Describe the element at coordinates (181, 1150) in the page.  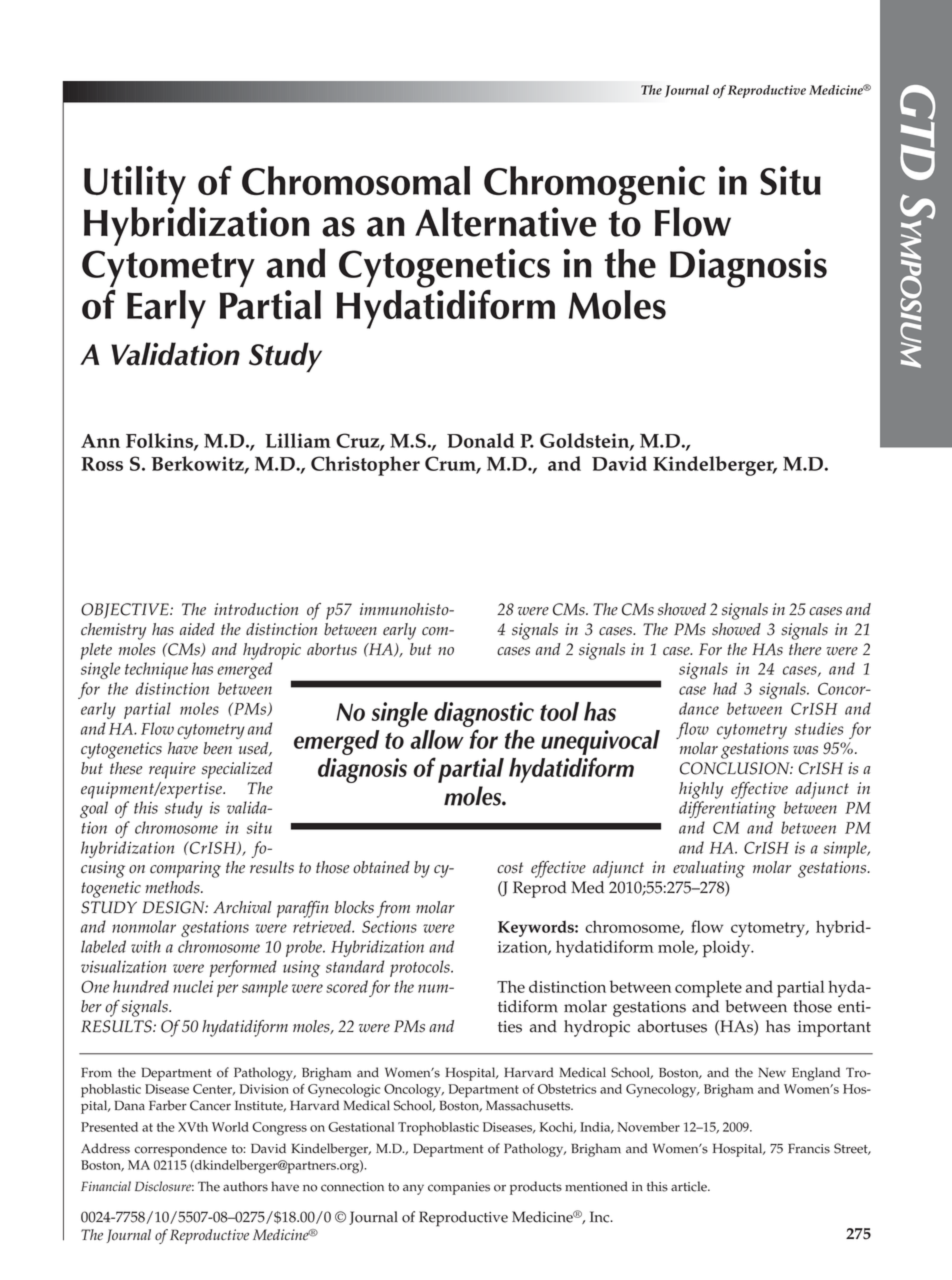
I see `correspondence` at that location.
